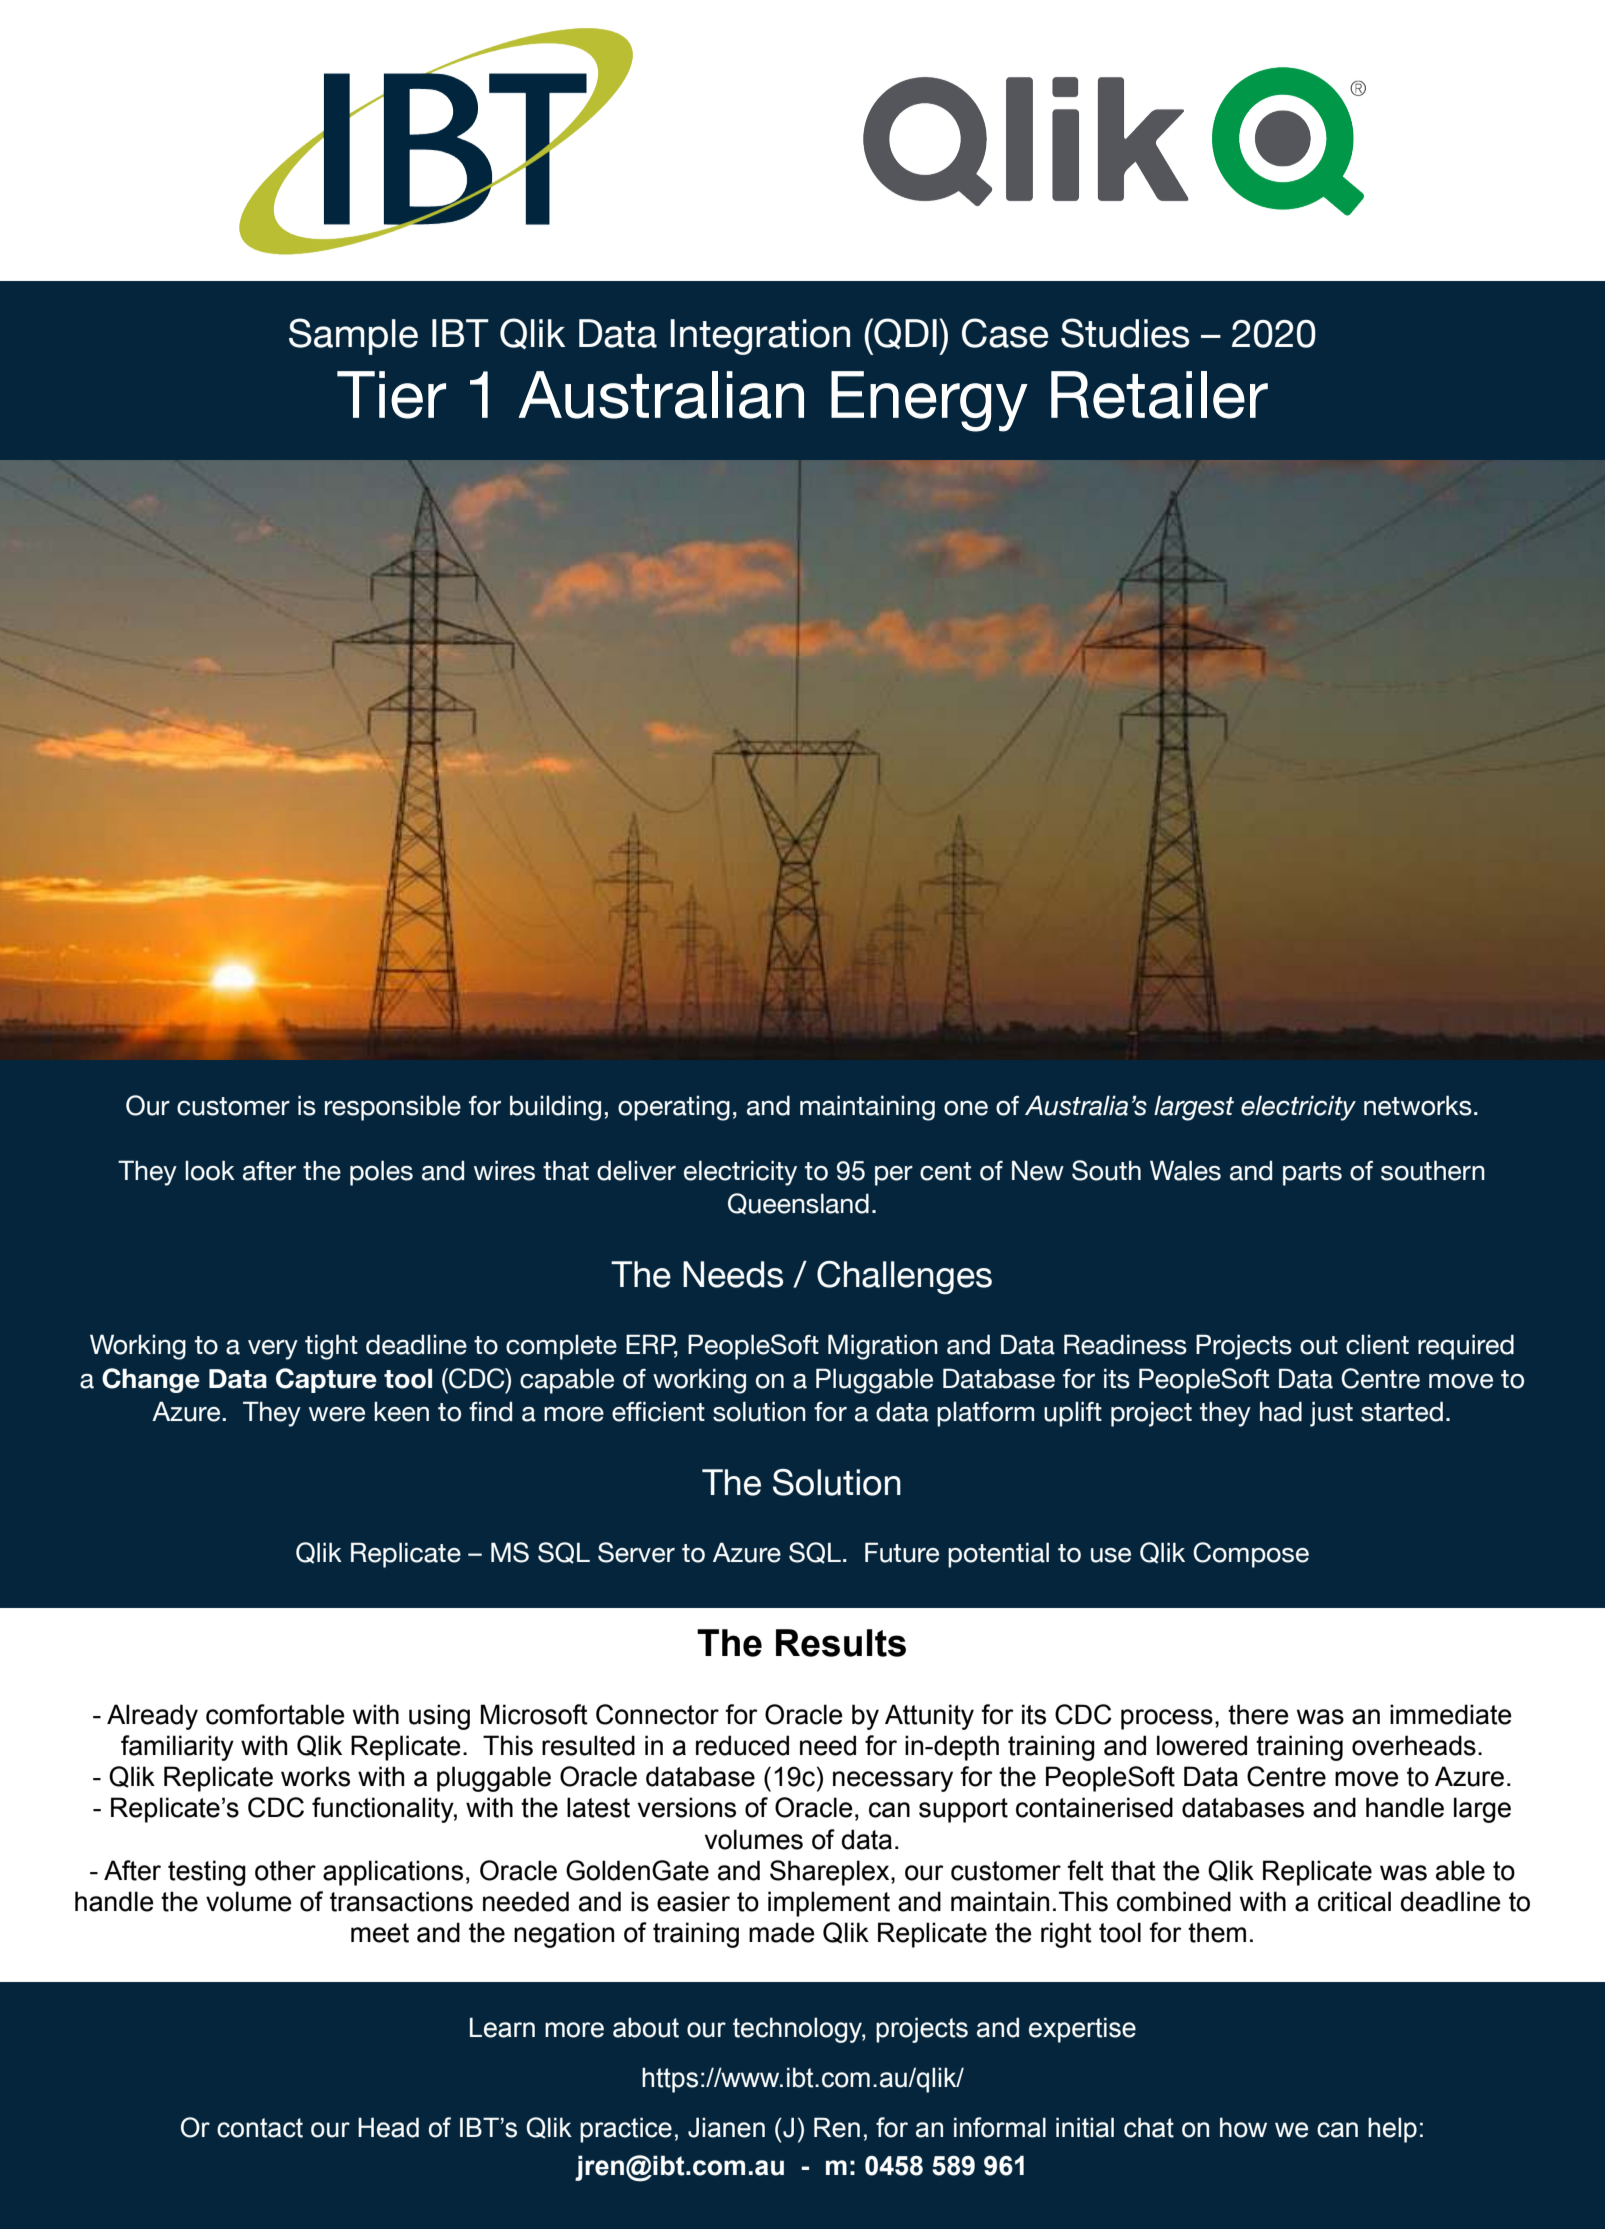 This document has height=2229, width=1605. What do you see at coordinates (1312, 1174) in the document?
I see `parts` at bounding box center [1312, 1174].
